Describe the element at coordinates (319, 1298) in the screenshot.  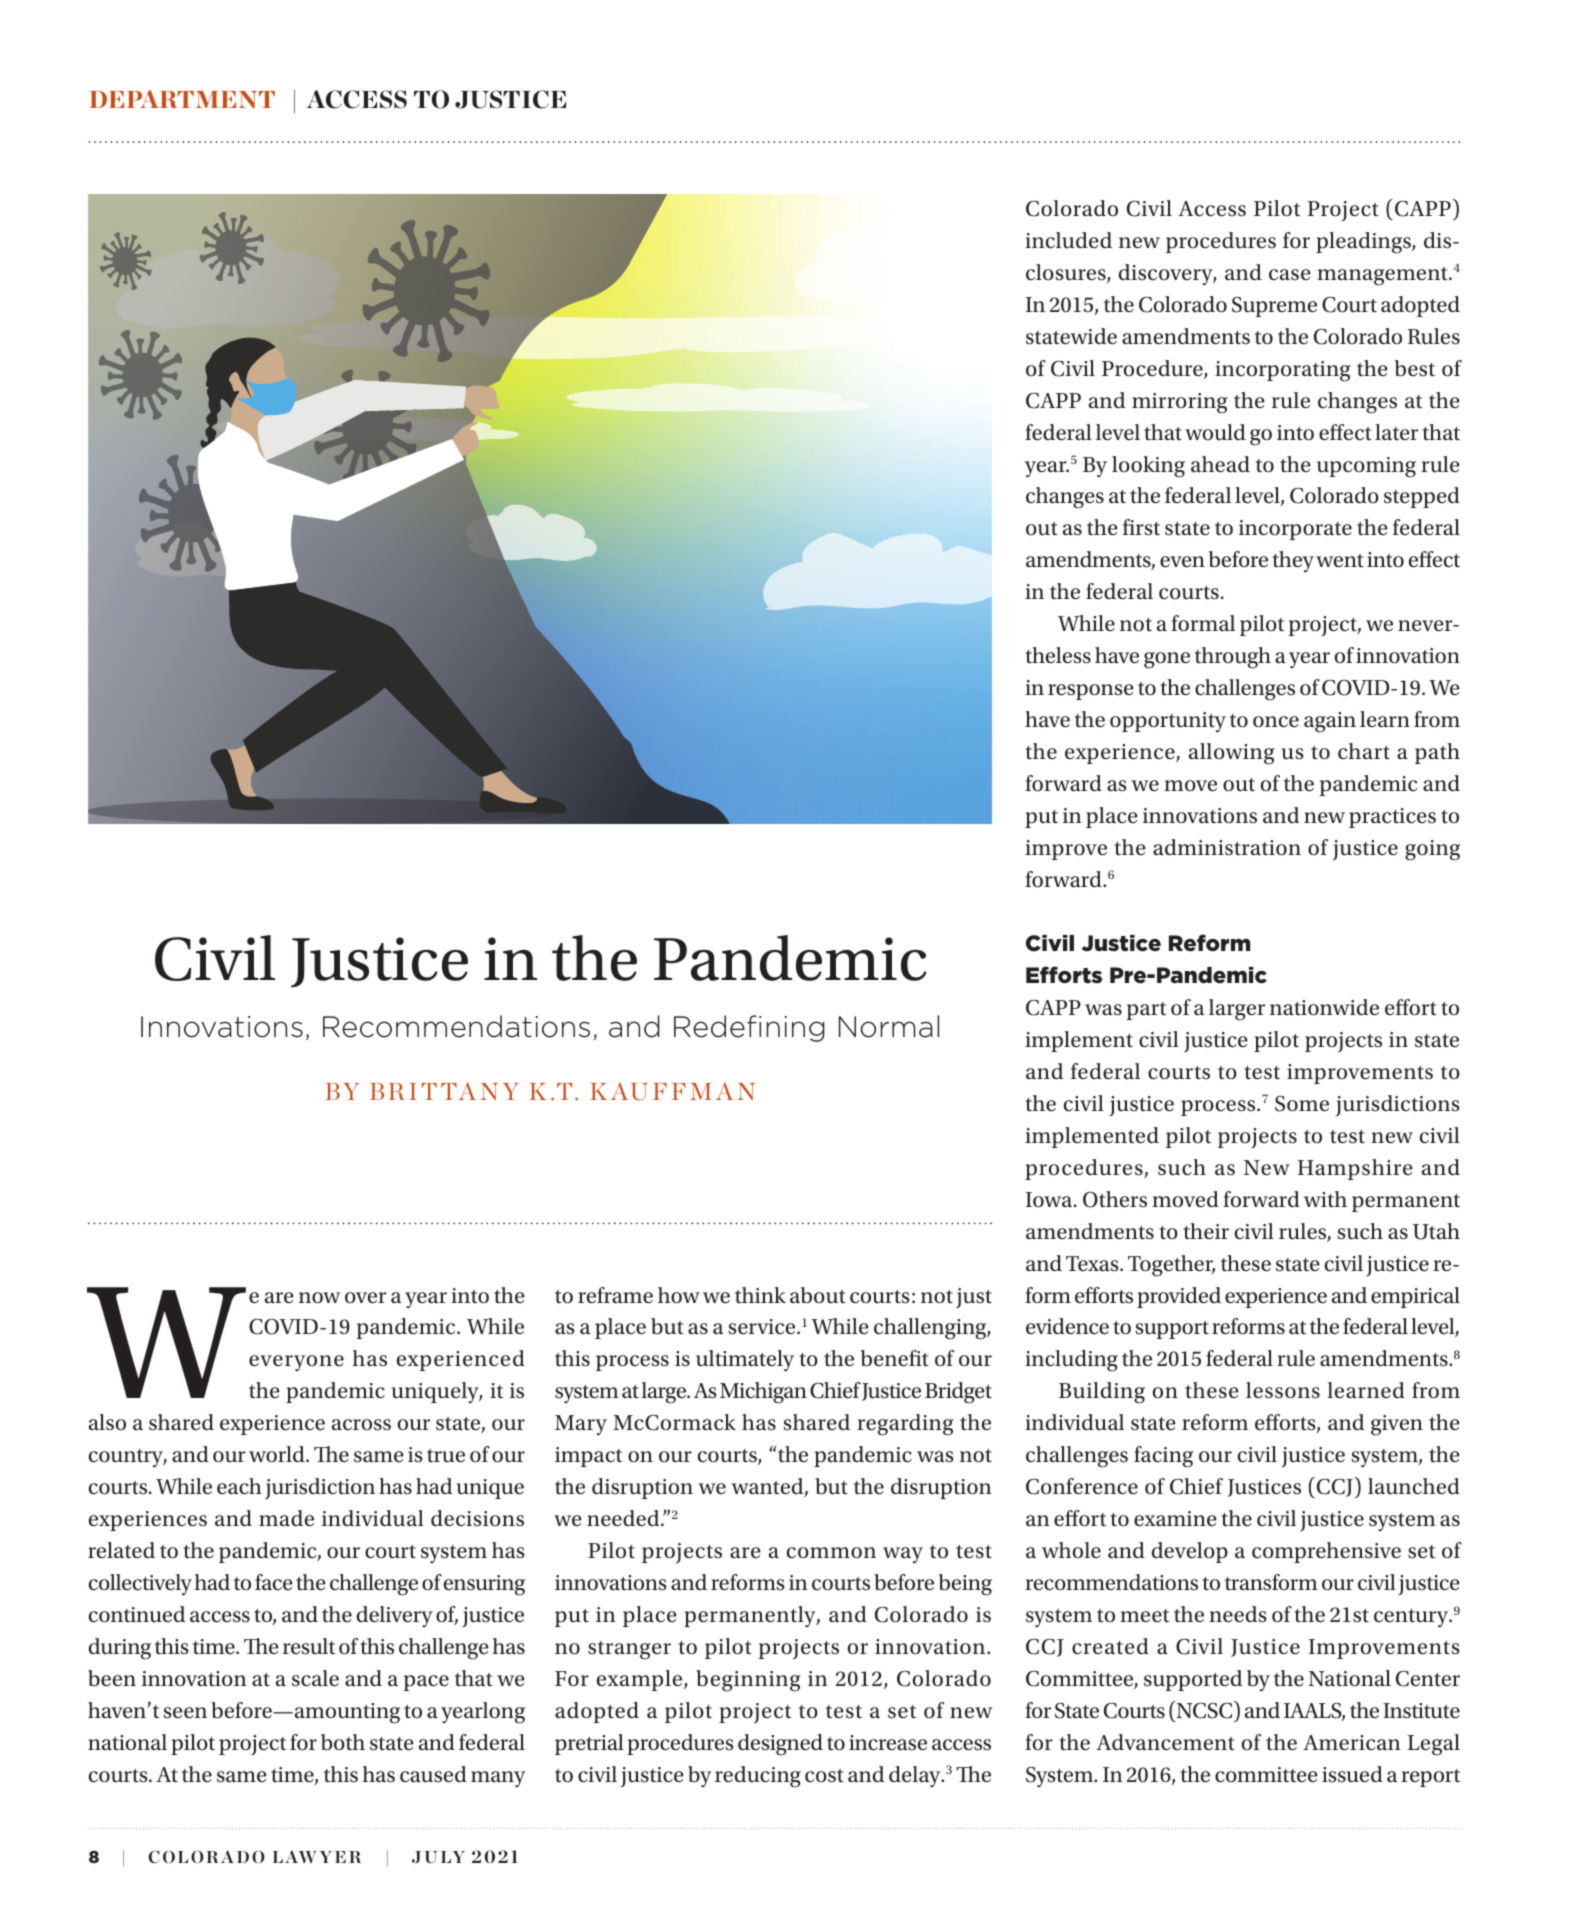
I see `now` at that location.
